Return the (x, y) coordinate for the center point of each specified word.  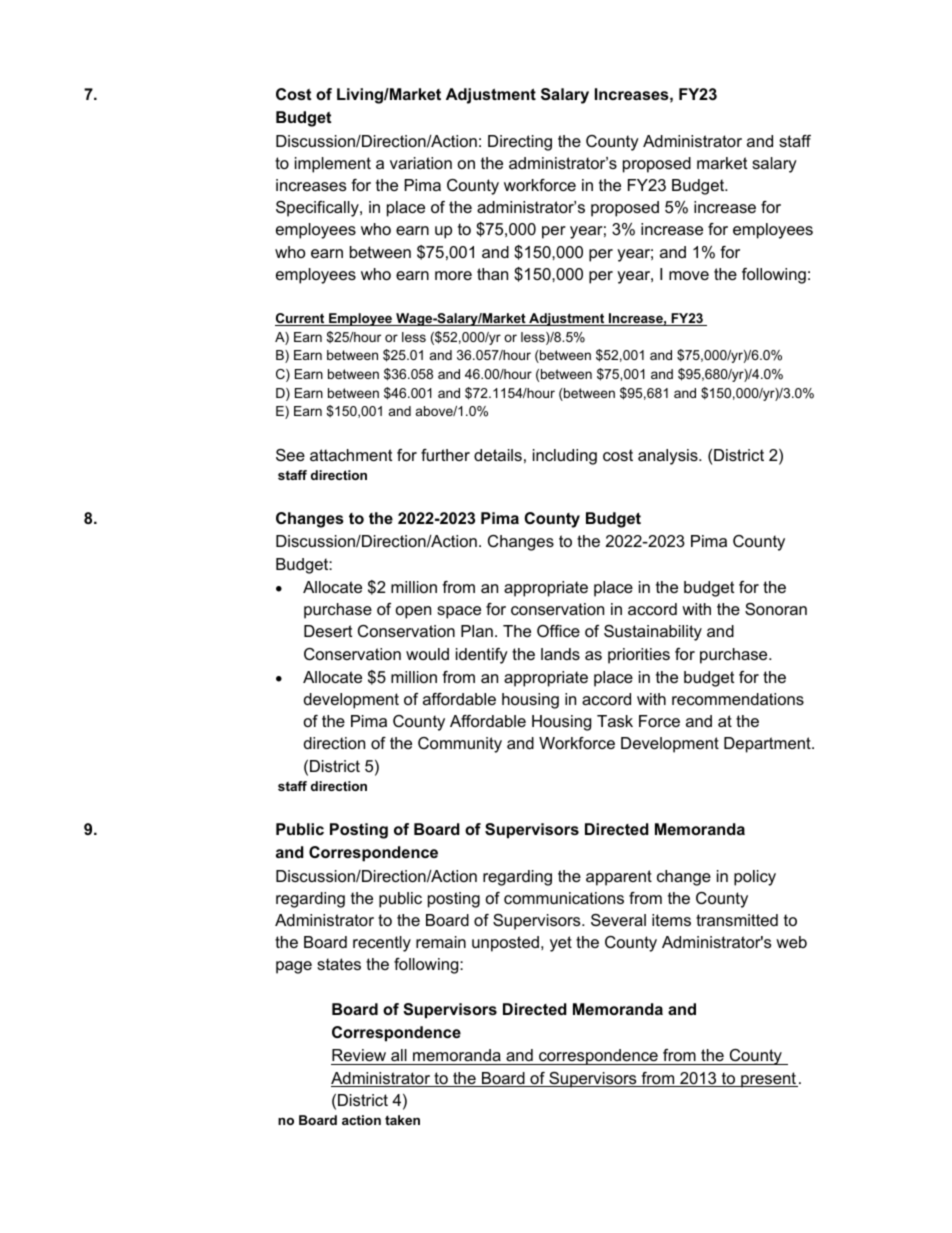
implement (333, 165)
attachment (351, 455)
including (565, 457)
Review (359, 1057)
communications (564, 898)
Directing (520, 143)
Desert (328, 631)
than (492, 274)
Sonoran (776, 609)
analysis (669, 457)
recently (382, 944)
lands (560, 654)
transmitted (737, 920)
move (689, 275)
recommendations (738, 699)
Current (301, 319)
